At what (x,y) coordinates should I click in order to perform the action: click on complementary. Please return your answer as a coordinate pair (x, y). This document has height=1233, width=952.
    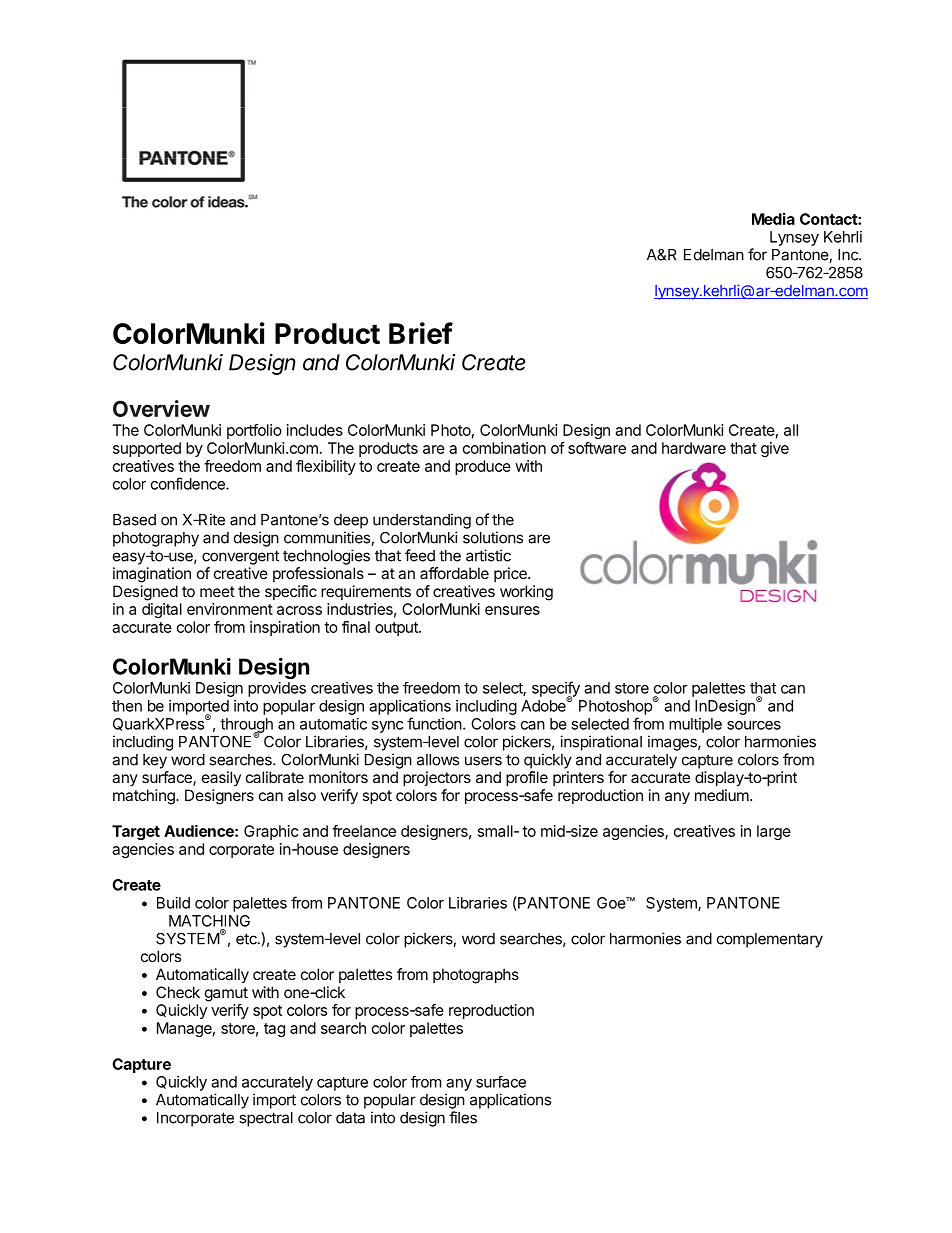
    Looking at the image, I should click on (770, 940).
